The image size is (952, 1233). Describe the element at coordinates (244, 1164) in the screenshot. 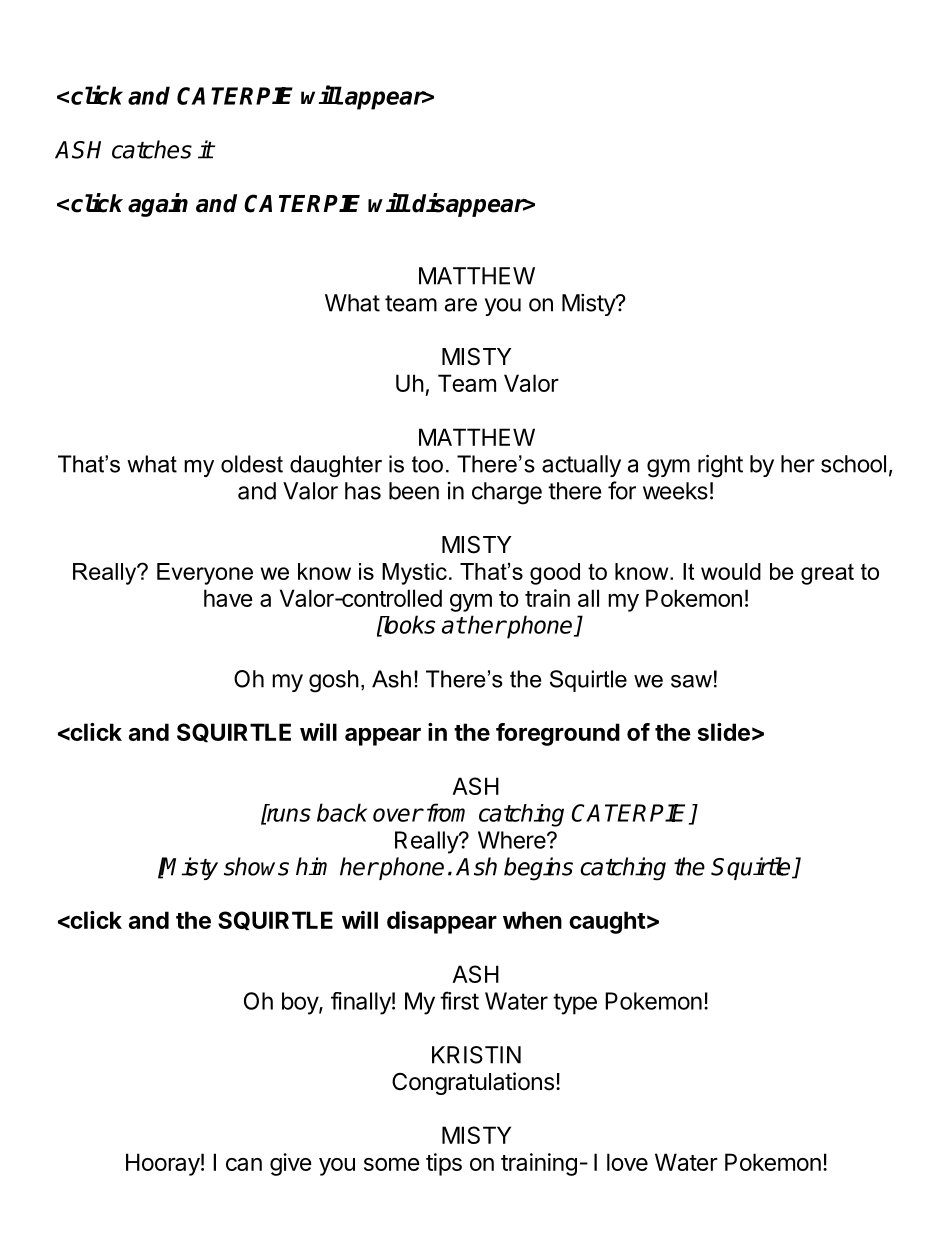

I see `can` at that location.
